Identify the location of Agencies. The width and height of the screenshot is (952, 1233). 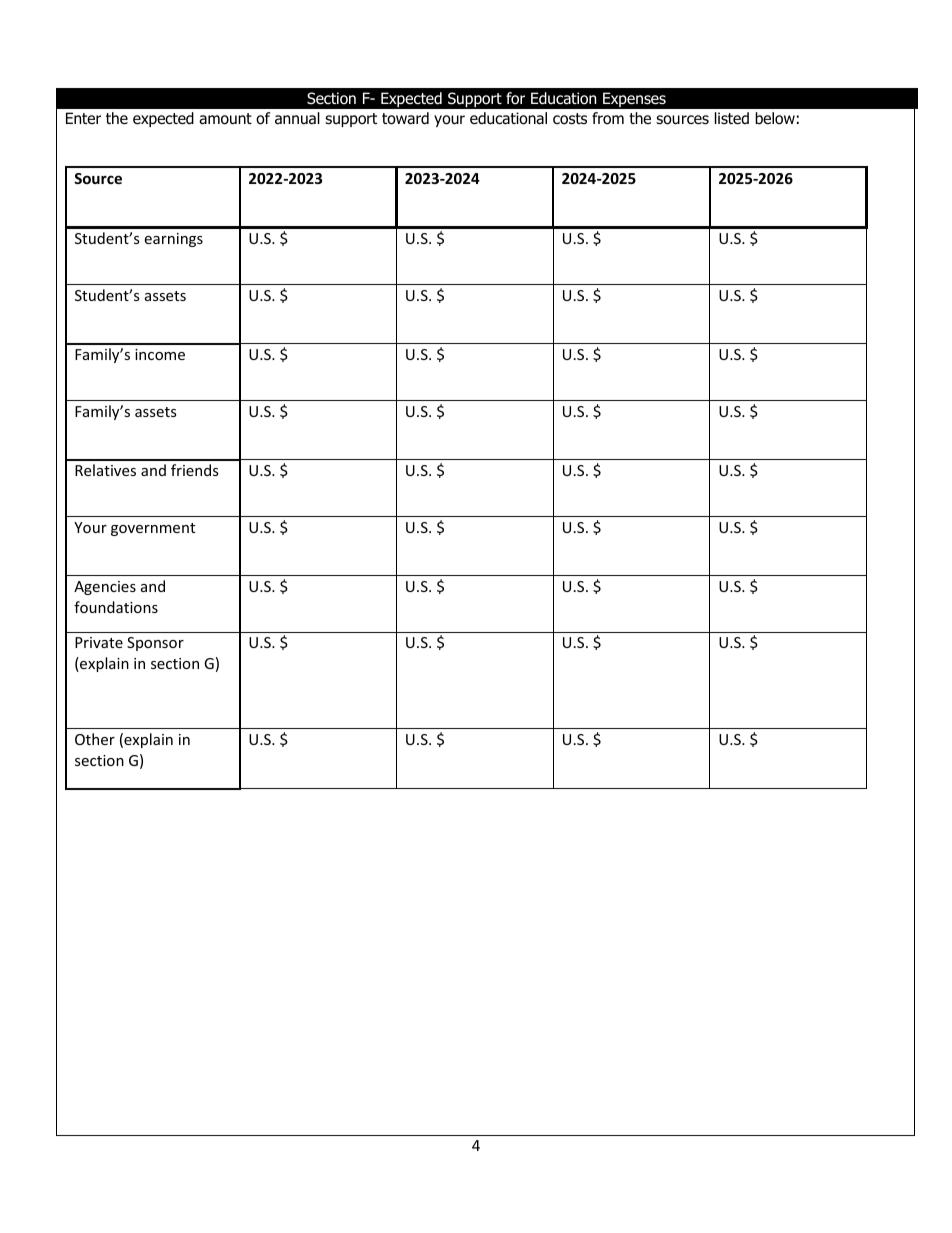
(105, 588).
